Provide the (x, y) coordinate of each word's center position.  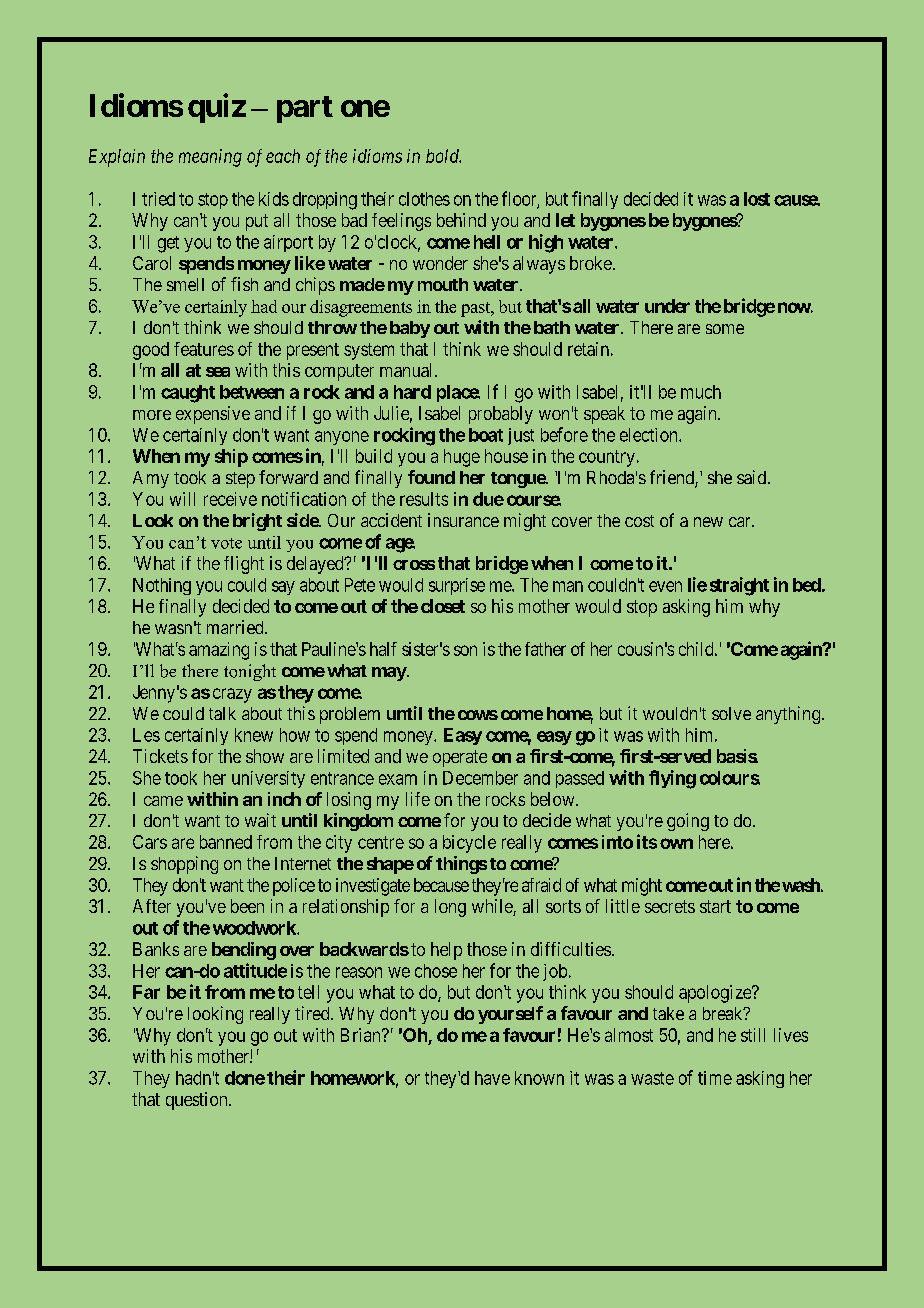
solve (731, 713)
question (198, 1101)
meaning (210, 158)
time (715, 1078)
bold (443, 156)
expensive (213, 415)
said (753, 477)
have (492, 1078)
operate (460, 758)
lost (757, 199)
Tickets (160, 756)
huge (462, 458)
